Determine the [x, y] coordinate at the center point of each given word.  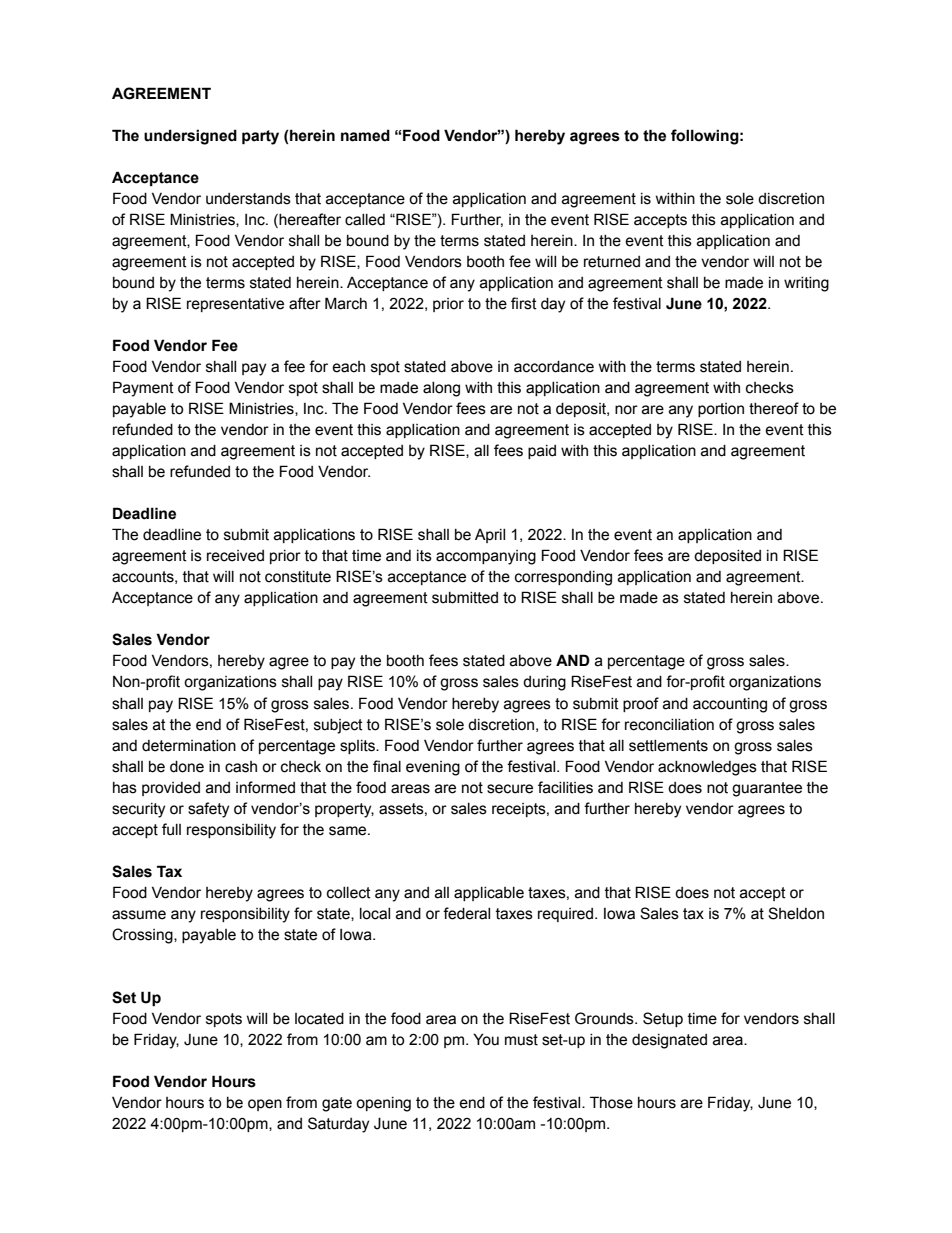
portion [721, 410]
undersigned [190, 137]
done [187, 767]
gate [337, 1104]
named [365, 135]
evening [433, 768]
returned [612, 262]
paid [542, 452]
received [235, 556]
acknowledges [707, 768]
